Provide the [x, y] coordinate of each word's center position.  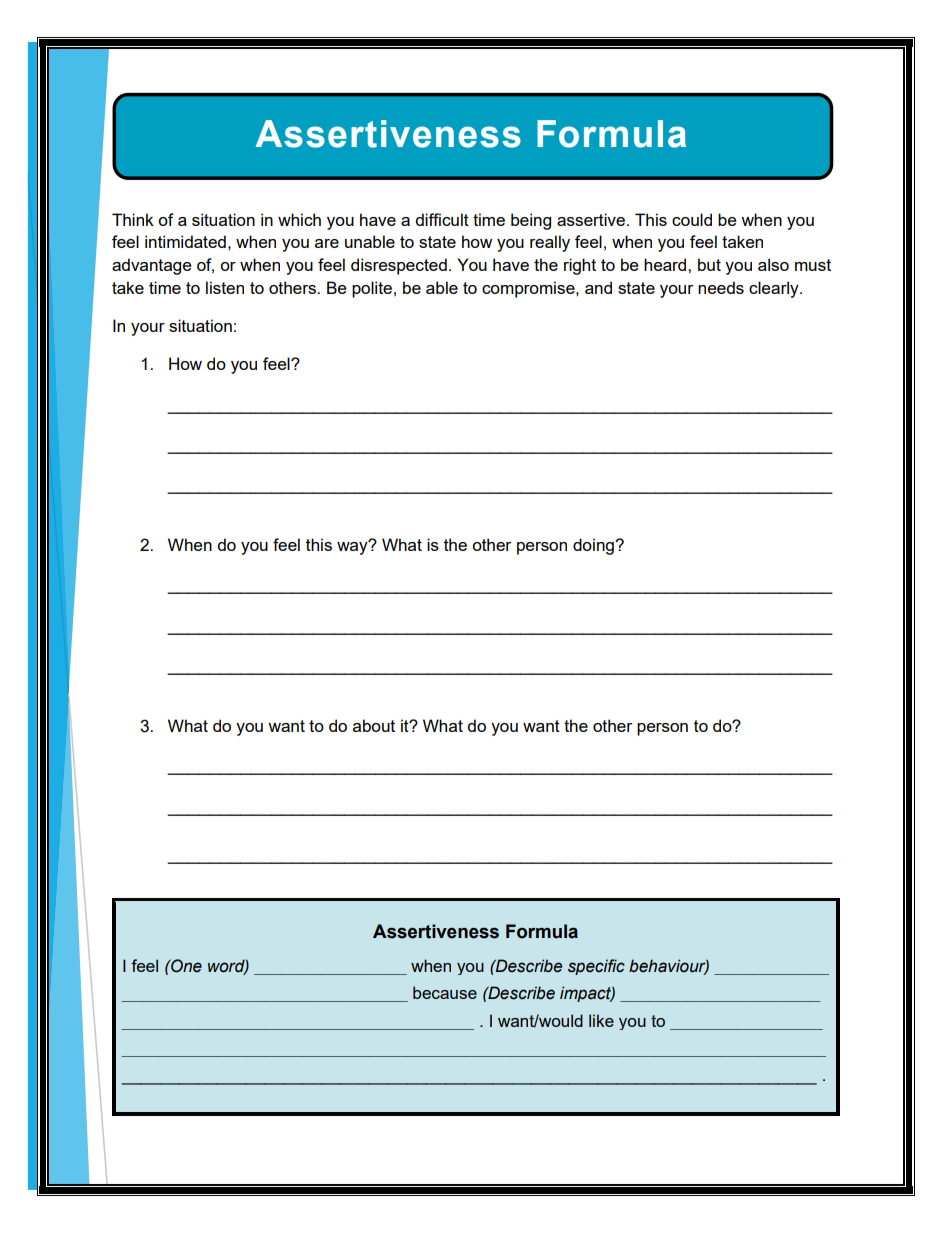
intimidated [185, 241]
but [709, 264]
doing [594, 546]
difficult [442, 219]
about [374, 725]
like [601, 1020]
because [445, 992]
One [185, 966]
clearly [775, 289]
